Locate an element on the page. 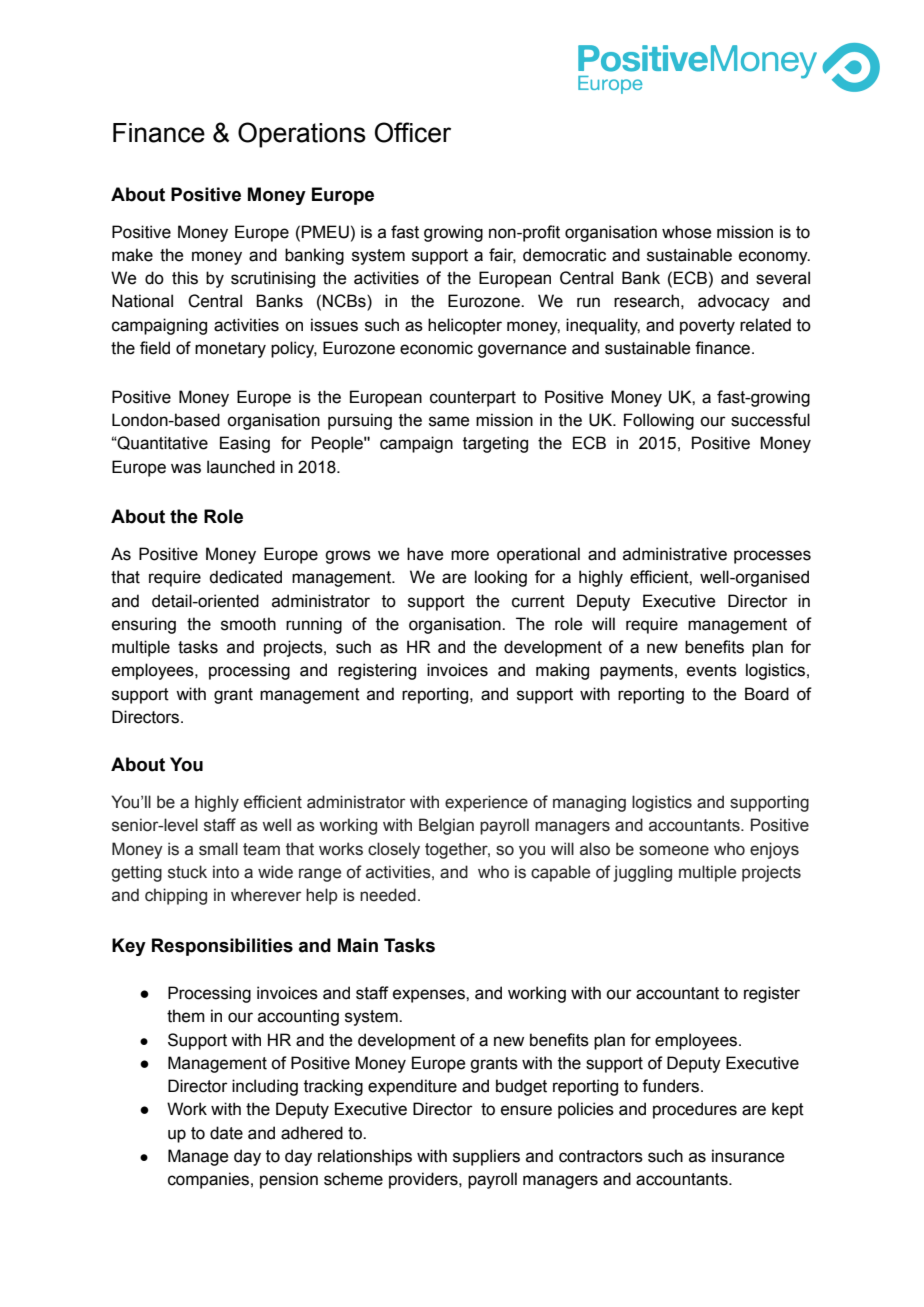 This page has width=924, height=1307. same is located at coordinates (449, 421).
